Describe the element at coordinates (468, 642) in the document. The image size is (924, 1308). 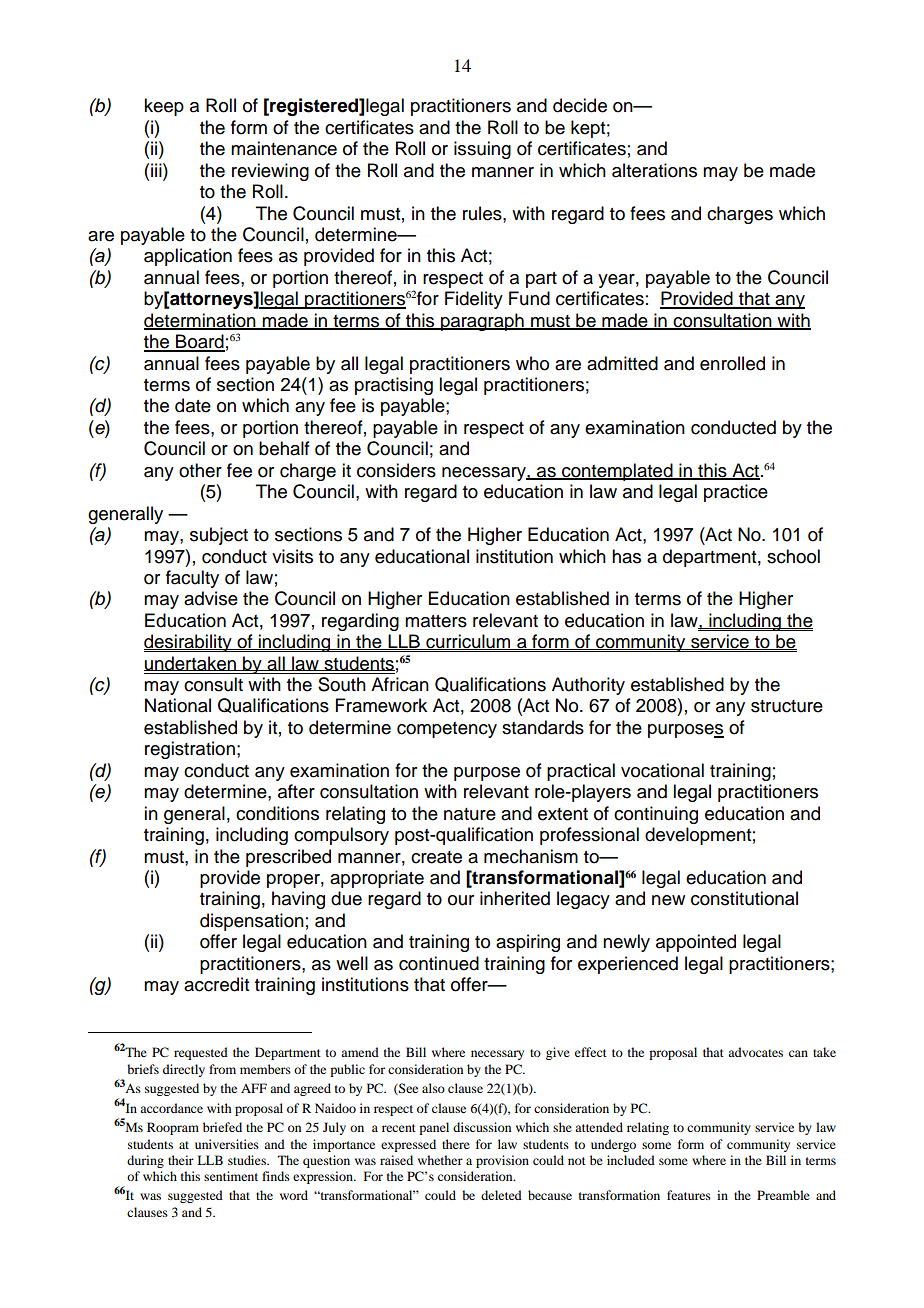
I see `curriculum` at that location.
